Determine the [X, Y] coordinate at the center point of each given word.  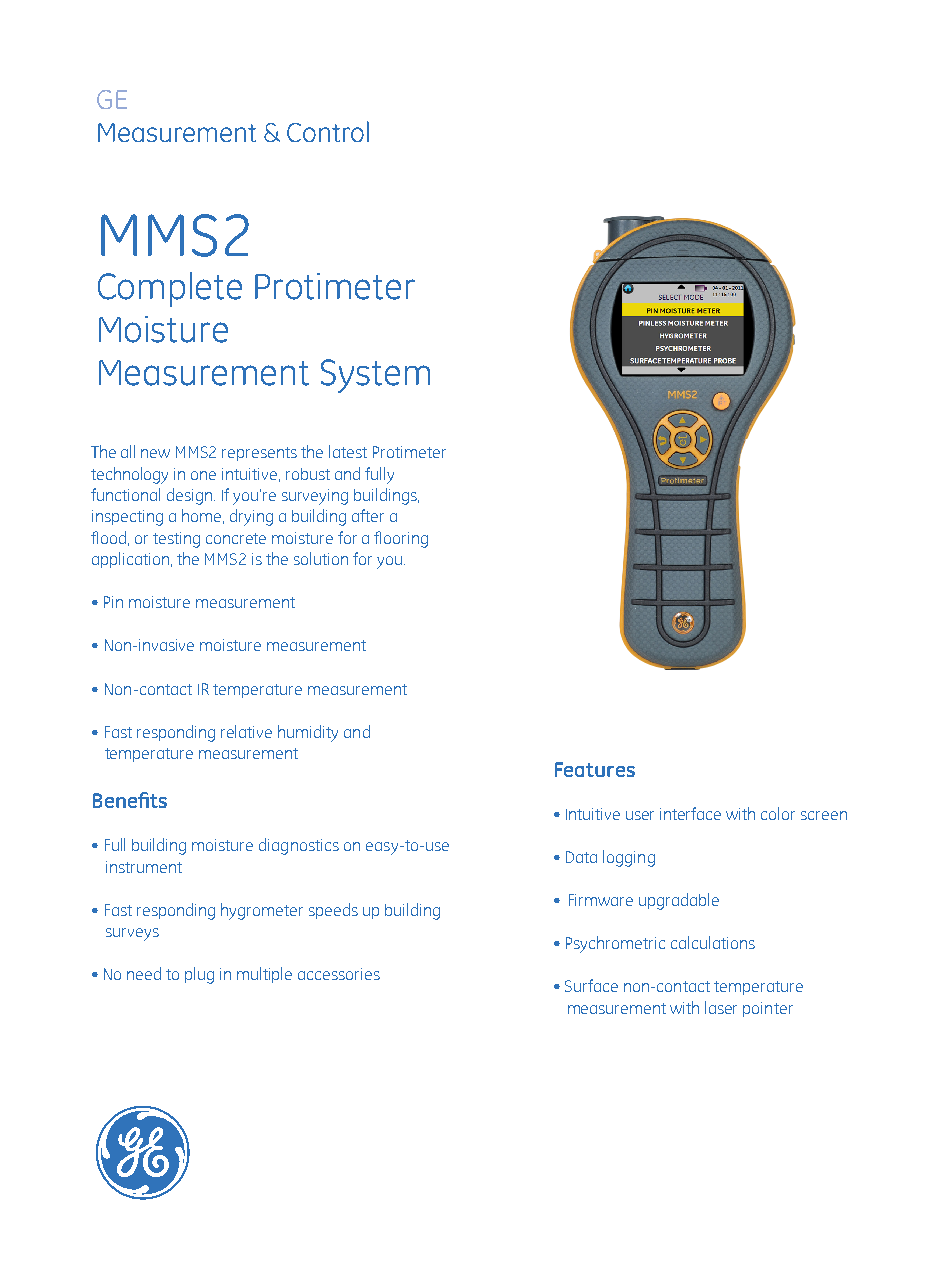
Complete [170, 289]
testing [176, 540]
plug [199, 975]
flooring [401, 539]
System [375, 376]
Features [595, 769]
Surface [591, 985]
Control [328, 131]
